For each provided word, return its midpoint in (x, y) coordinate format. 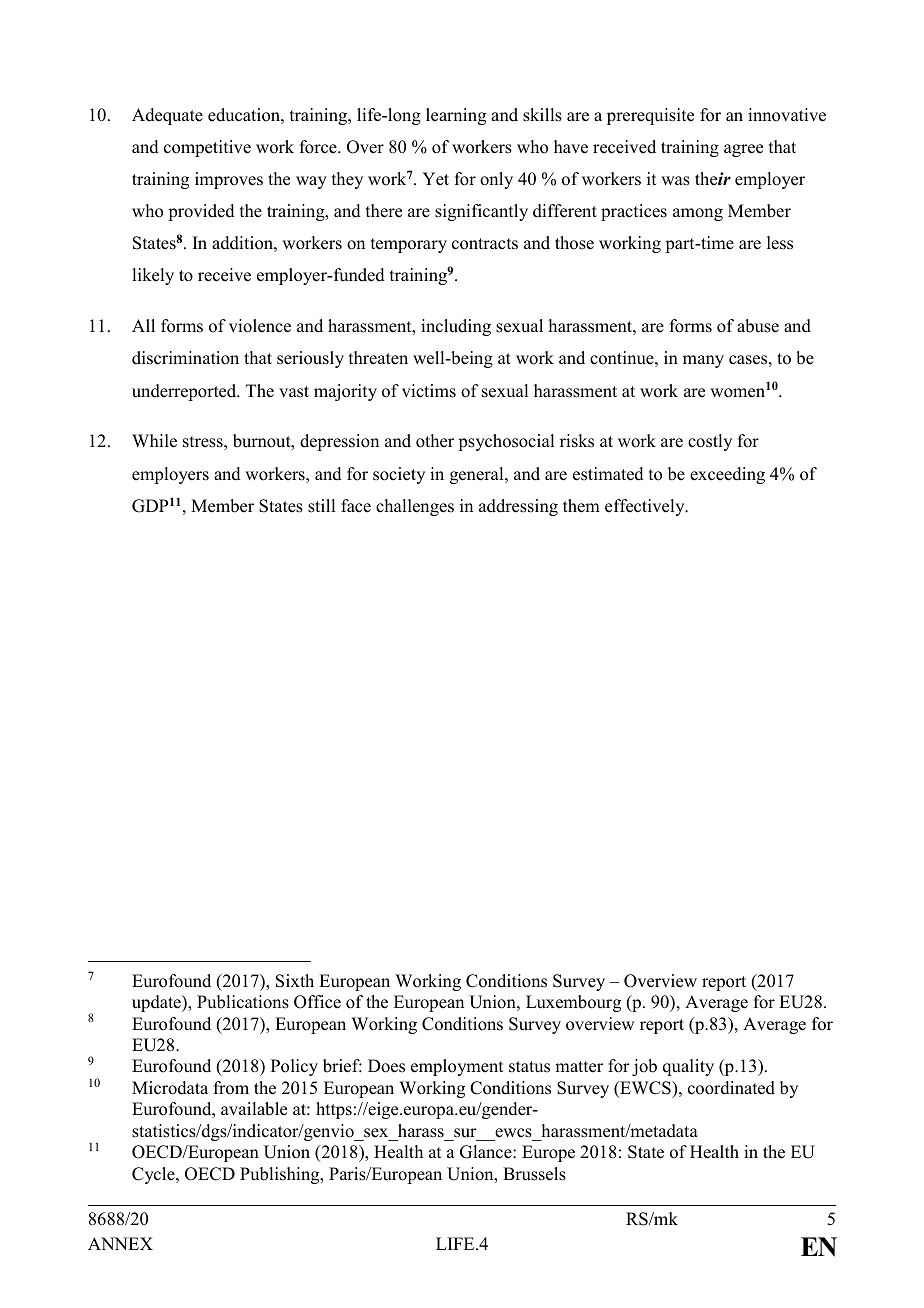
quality (688, 1067)
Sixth (295, 981)
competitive (207, 148)
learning (456, 116)
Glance (487, 1152)
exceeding (727, 475)
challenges (415, 507)
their (713, 179)
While (154, 441)
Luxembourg (573, 1003)
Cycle (154, 1175)
